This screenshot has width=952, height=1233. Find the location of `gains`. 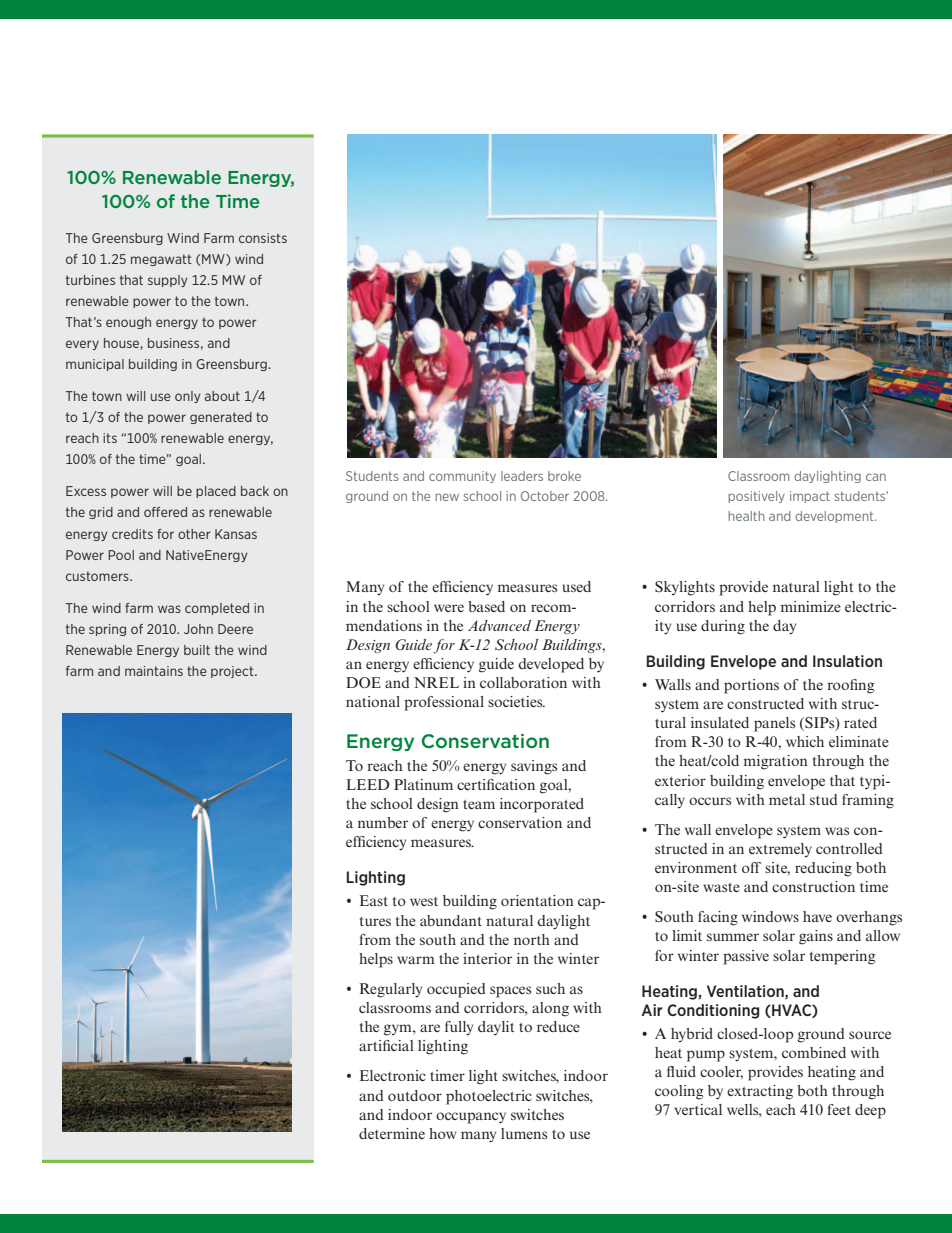

gains is located at coordinates (816, 937).
